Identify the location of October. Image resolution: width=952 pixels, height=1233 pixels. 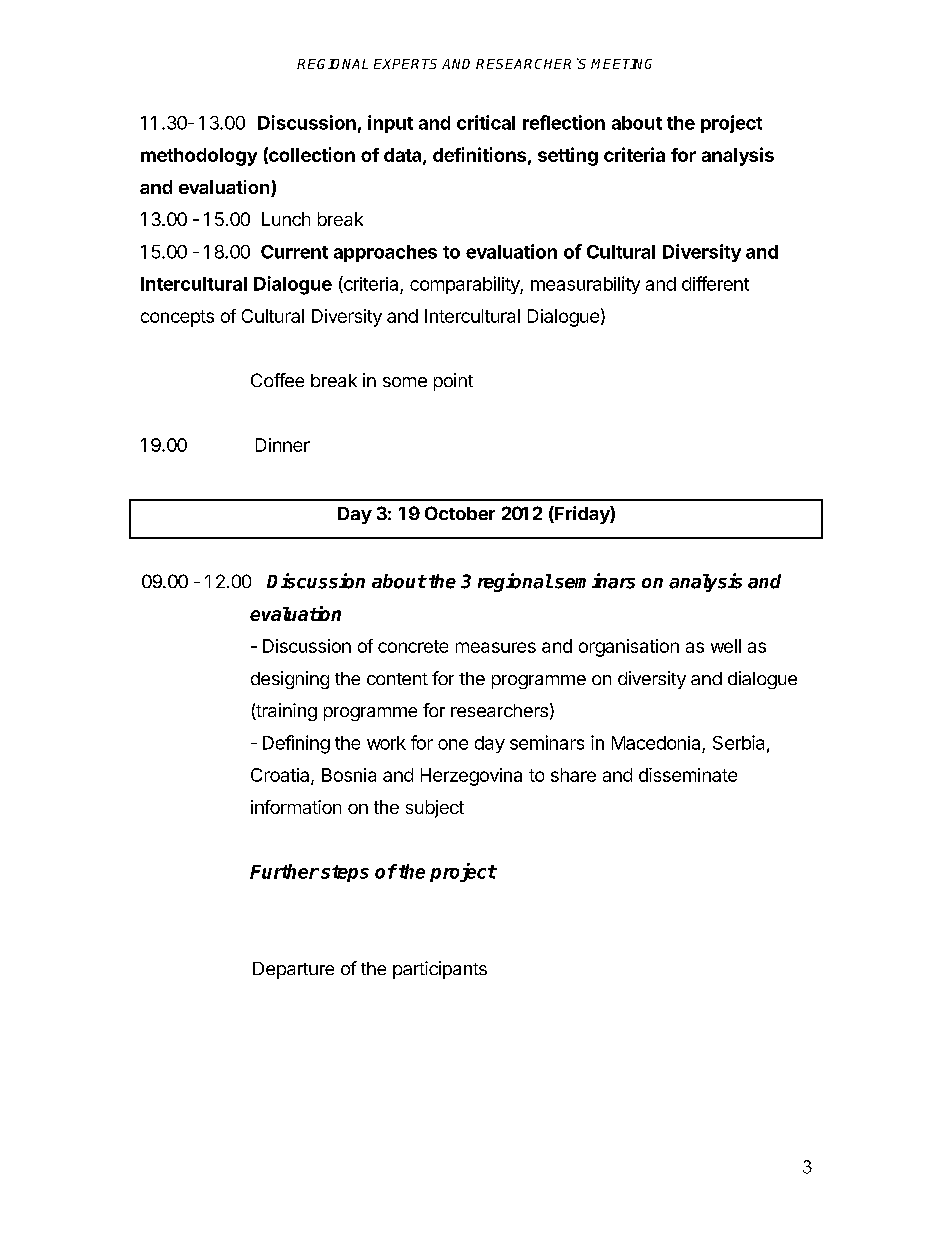
(460, 513).
